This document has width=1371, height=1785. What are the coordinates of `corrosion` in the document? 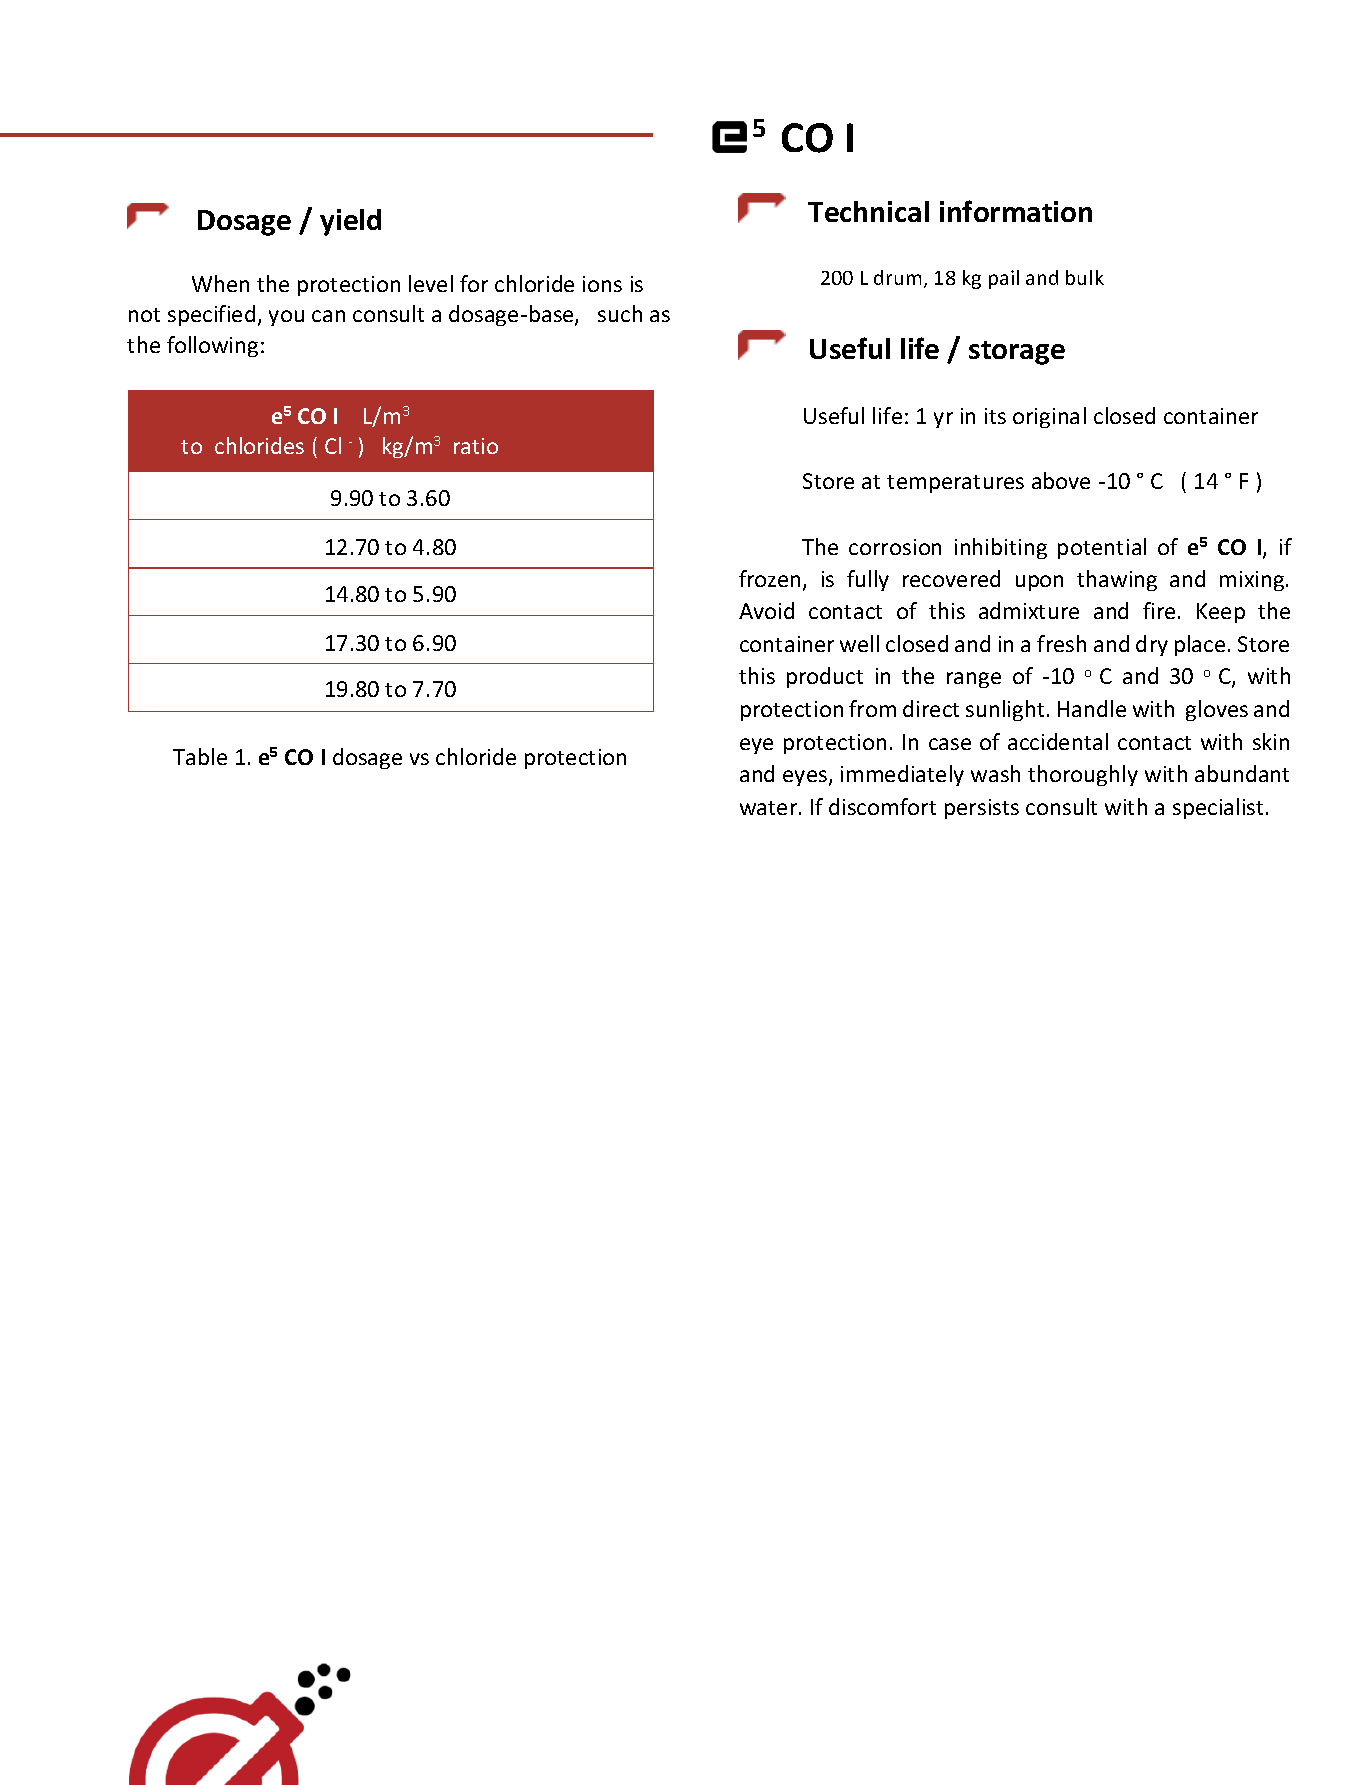 It's located at (895, 547).
